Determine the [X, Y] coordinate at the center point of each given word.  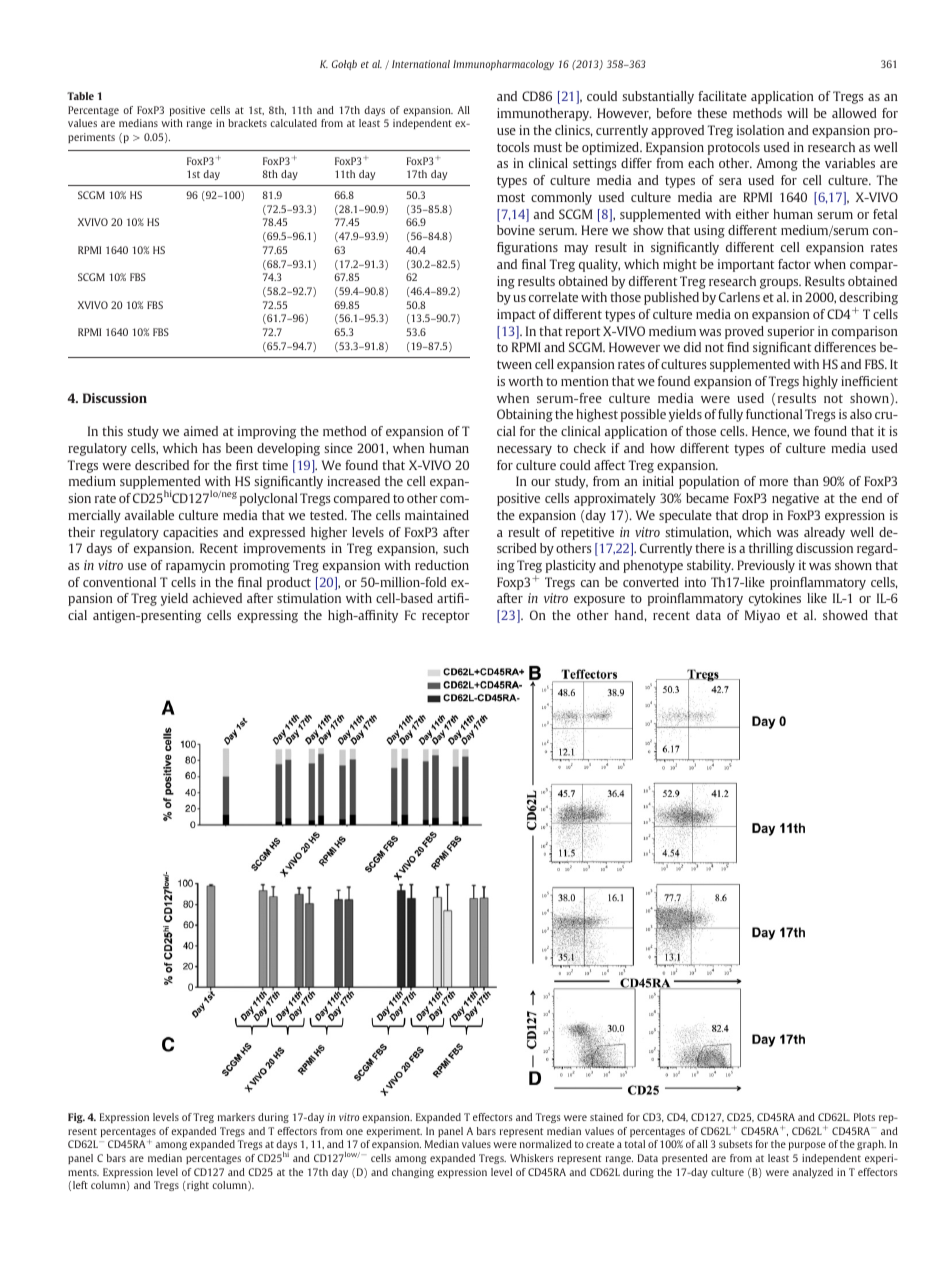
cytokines [775, 599]
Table [80, 96]
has [211, 448]
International [421, 64]
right [197, 1186]
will [797, 113]
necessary [524, 451]
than [806, 481]
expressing [267, 616]
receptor [446, 617]
